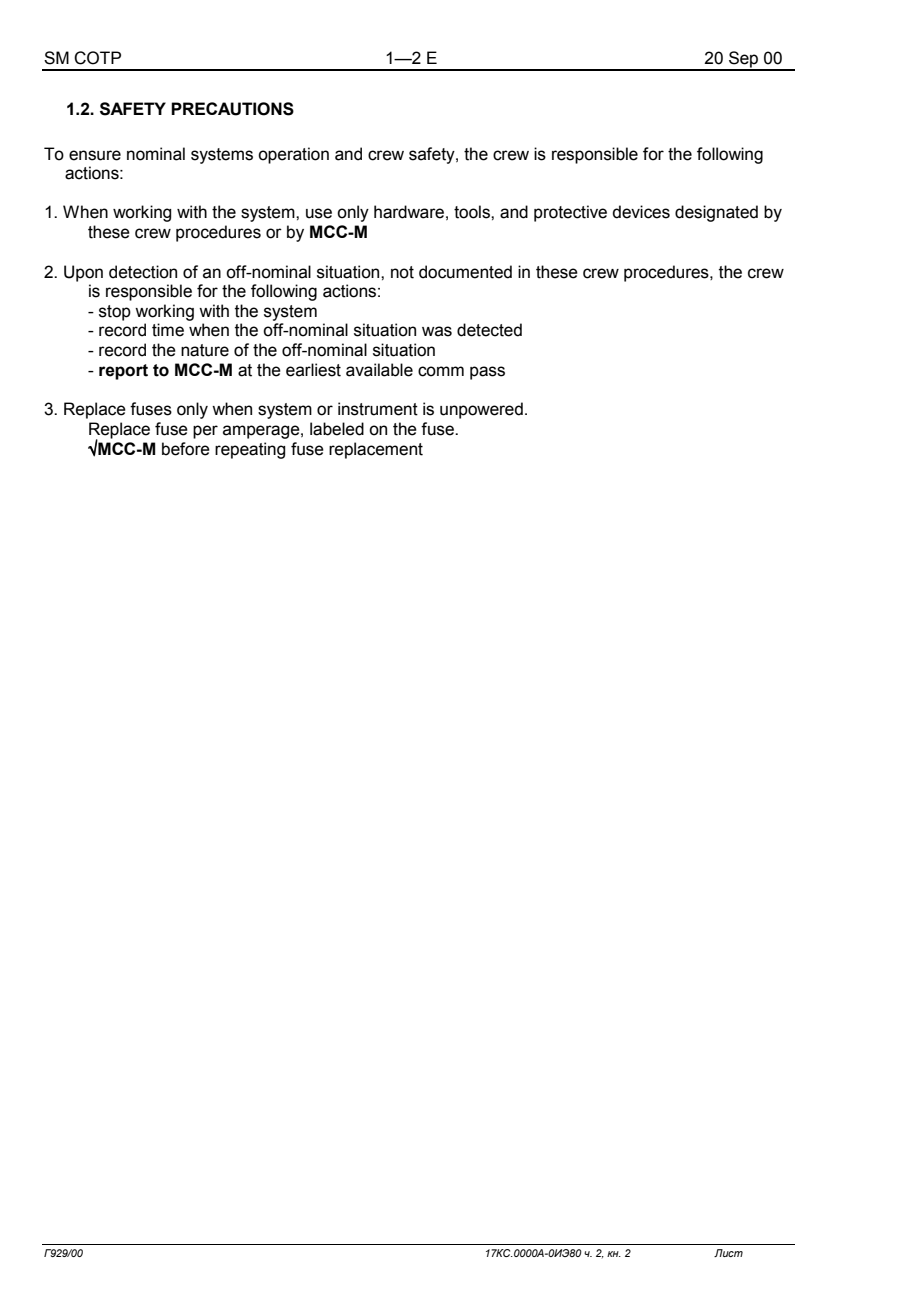  Describe the element at coordinates (123, 372) in the image. I see `report` at that location.
